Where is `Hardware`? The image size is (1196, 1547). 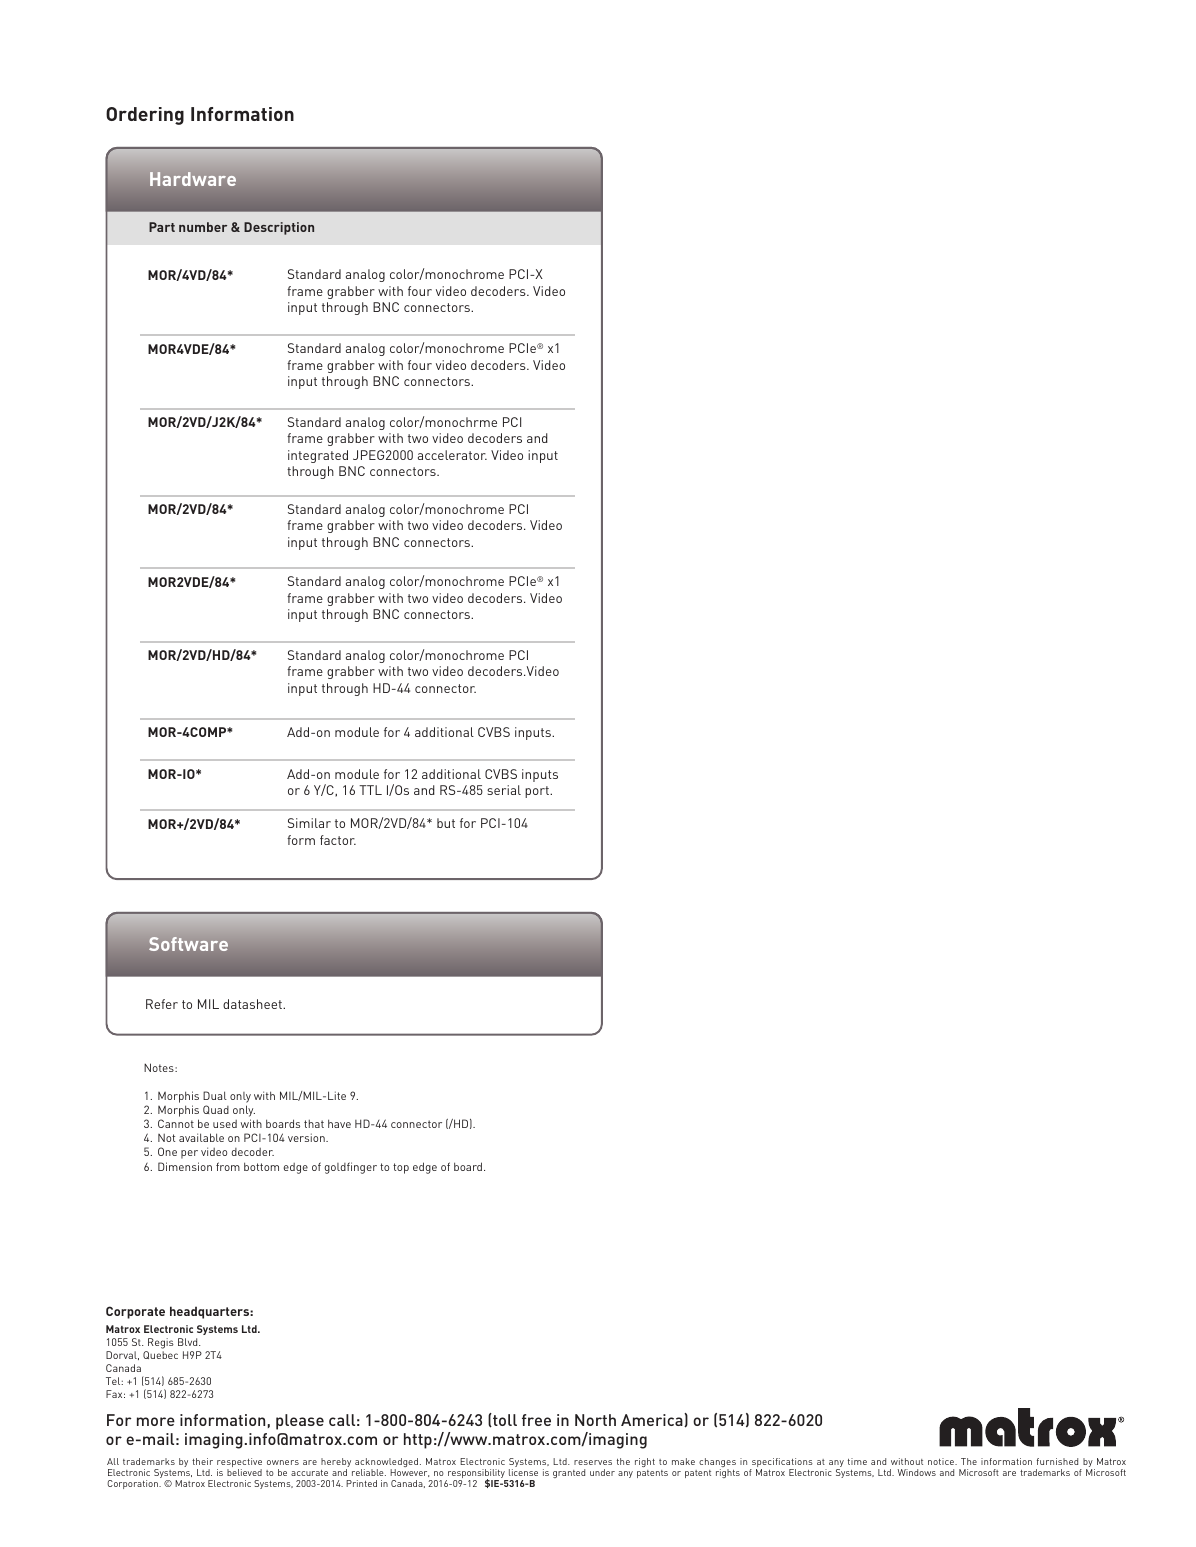
Hardware is located at coordinates (193, 179).
